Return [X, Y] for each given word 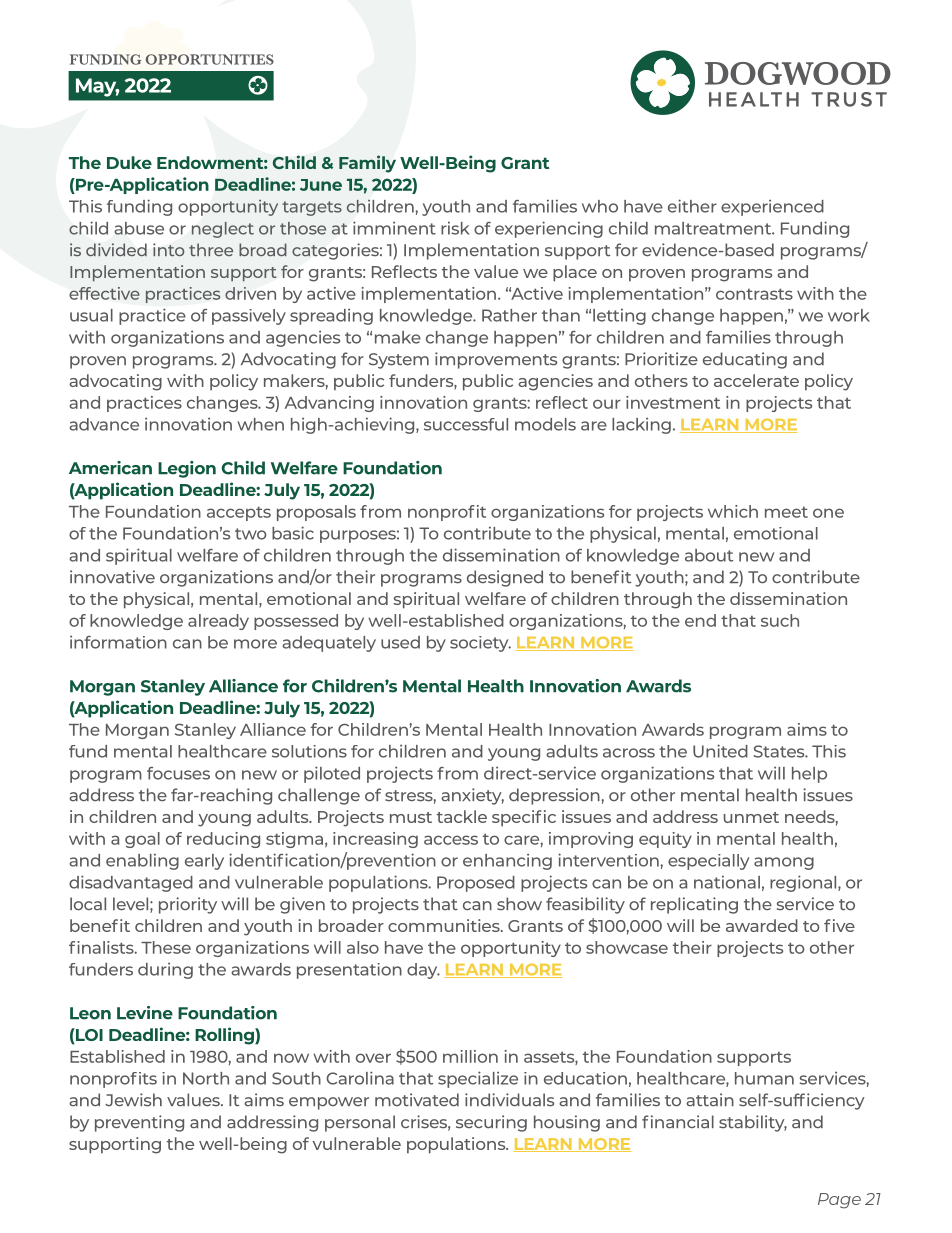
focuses [178, 773]
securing [491, 1123]
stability [753, 1123]
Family [367, 164]
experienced [772, 207]
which [733, 511]
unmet [751, 817]
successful [466, 424]
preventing [139, 1123]
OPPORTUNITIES [209, 59]
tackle [462, 816]
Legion [187, 469]
